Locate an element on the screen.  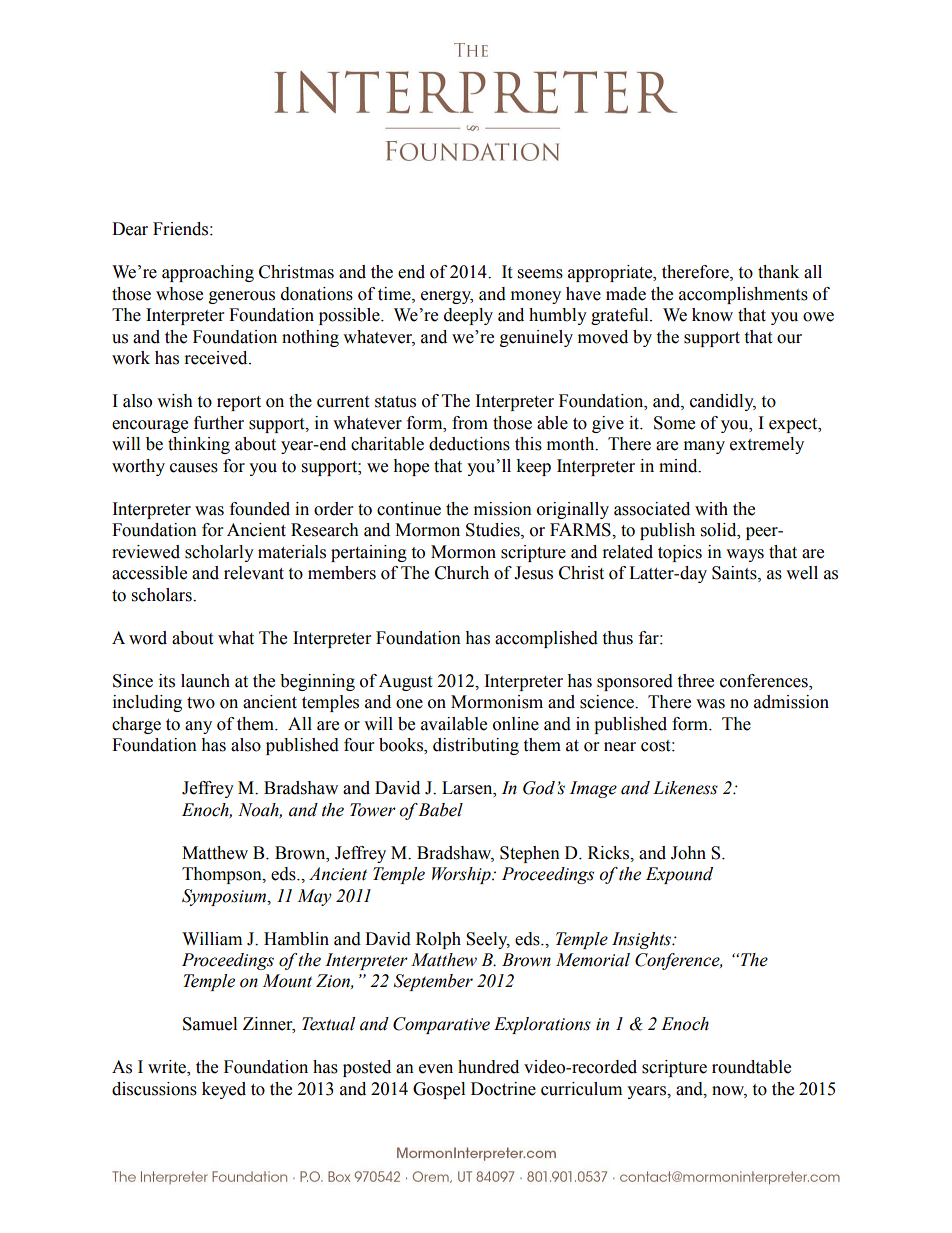
three is located at coordinates (695, 681).
